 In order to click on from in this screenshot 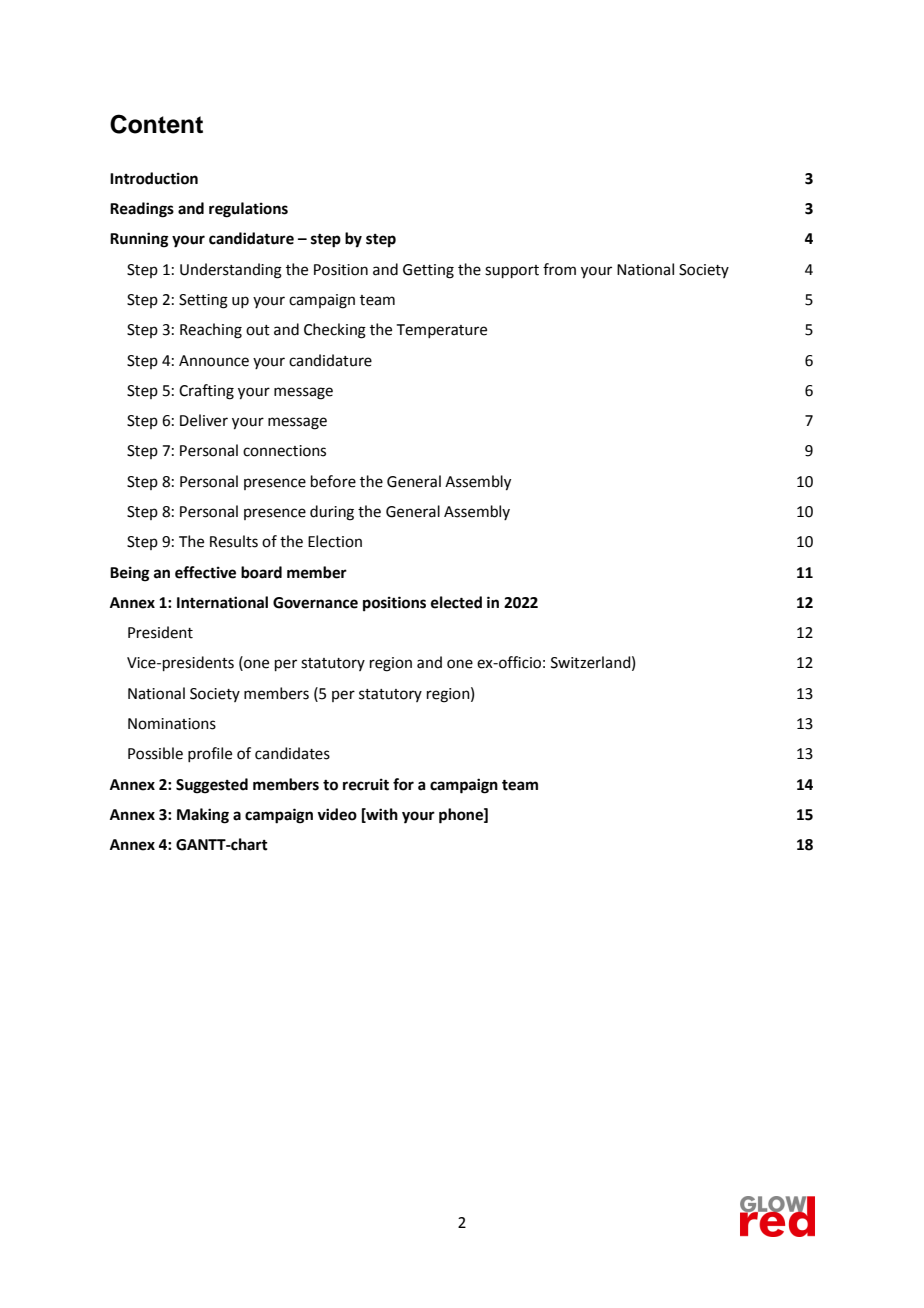, I will do `click(559, 269)`.
